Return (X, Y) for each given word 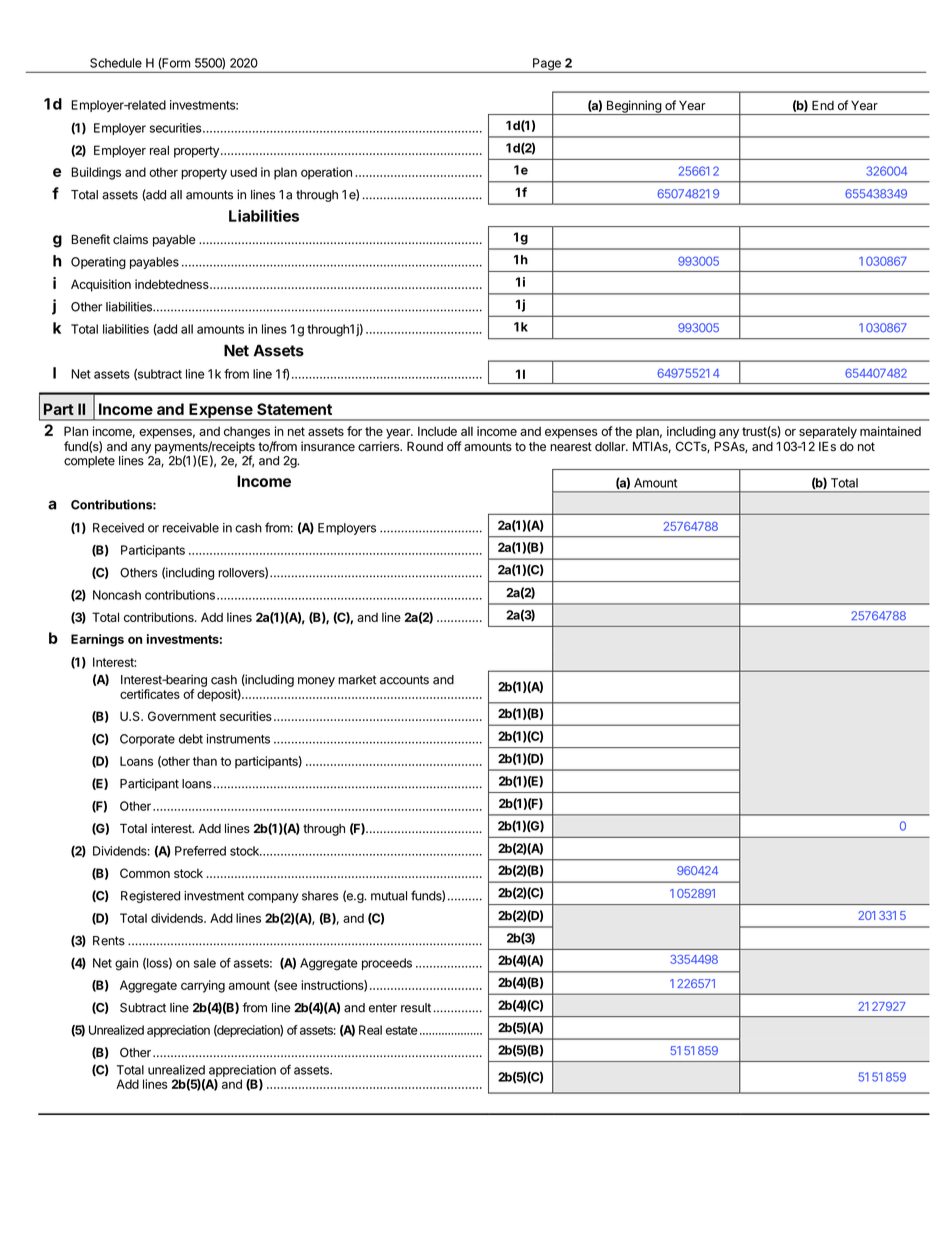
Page (547, 65)
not (866, 447)
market (357, 680)
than (205, 761)
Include (437, 431)
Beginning (633, 107)
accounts (404, 680)
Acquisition (101, 285)
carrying (203, 986)
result (416, 1008)
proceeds (387, 964)
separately (828, 432)
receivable (191, 528)
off (454, 446)
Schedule (116, 63)
